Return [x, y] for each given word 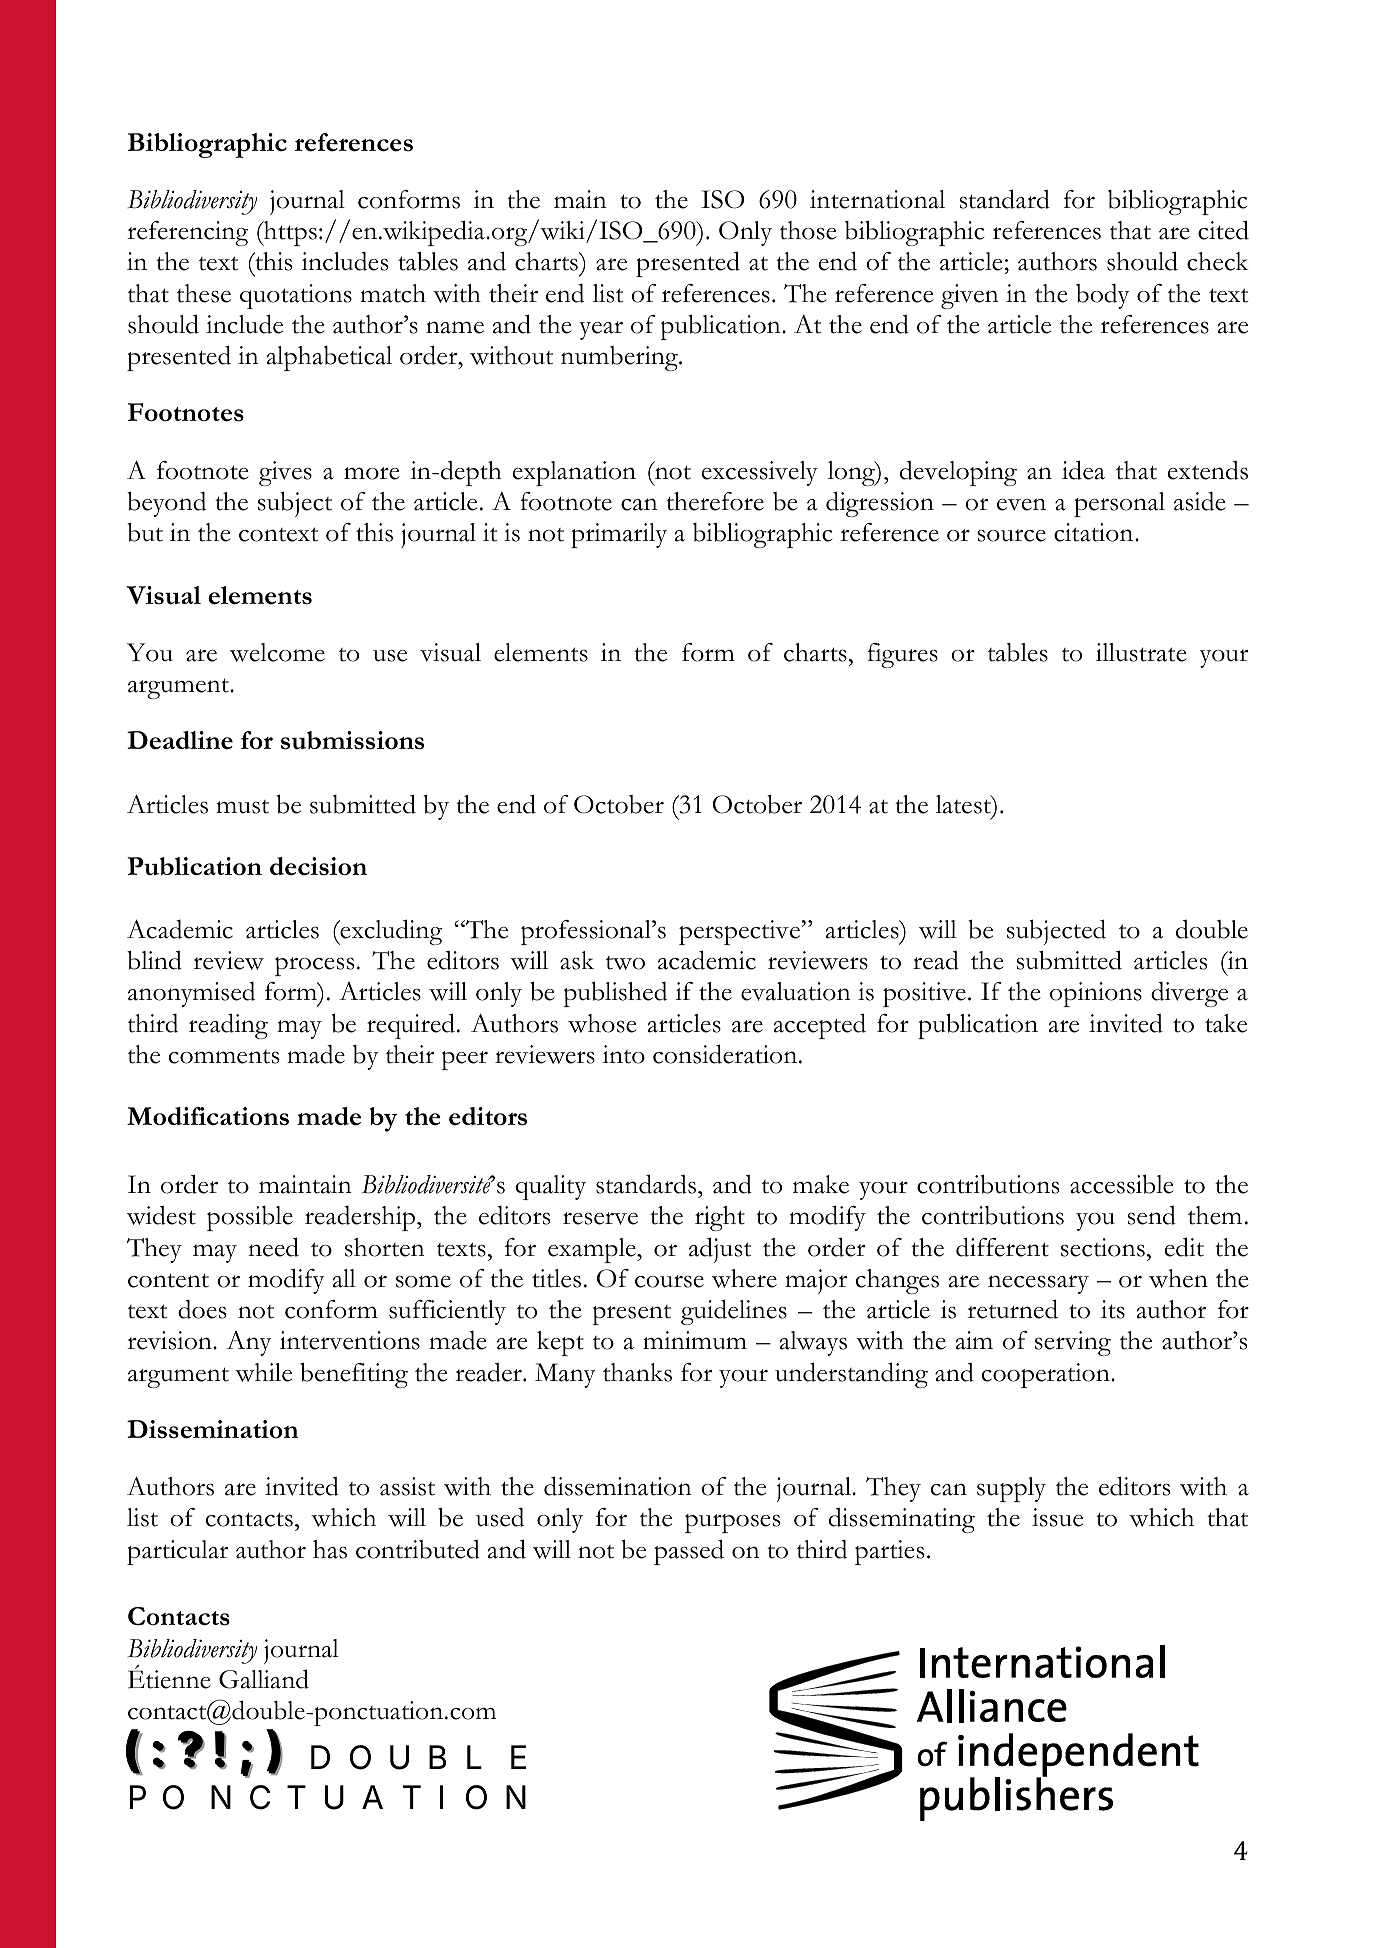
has [330, 1549]
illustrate [1141, 652]
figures [902, 655]
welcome [277, 652]
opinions [1096, 994]
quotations [296, 296]
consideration [726, 1054]
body [1102, 296]
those [808, 230]
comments [224, 1057]
